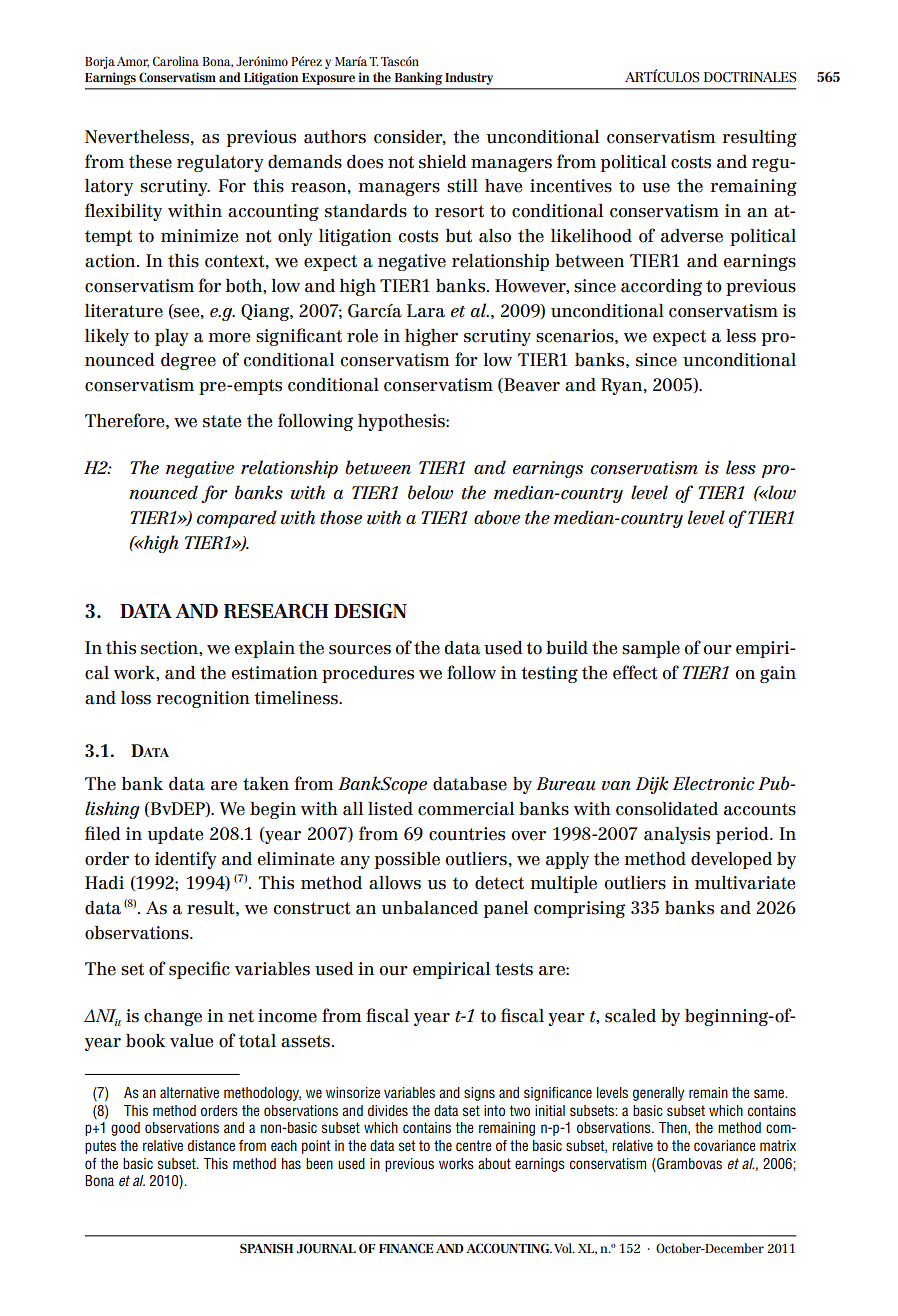 The height and width of the screenshot is (1316, 898). I want to click on sample, so click(651, 649).
